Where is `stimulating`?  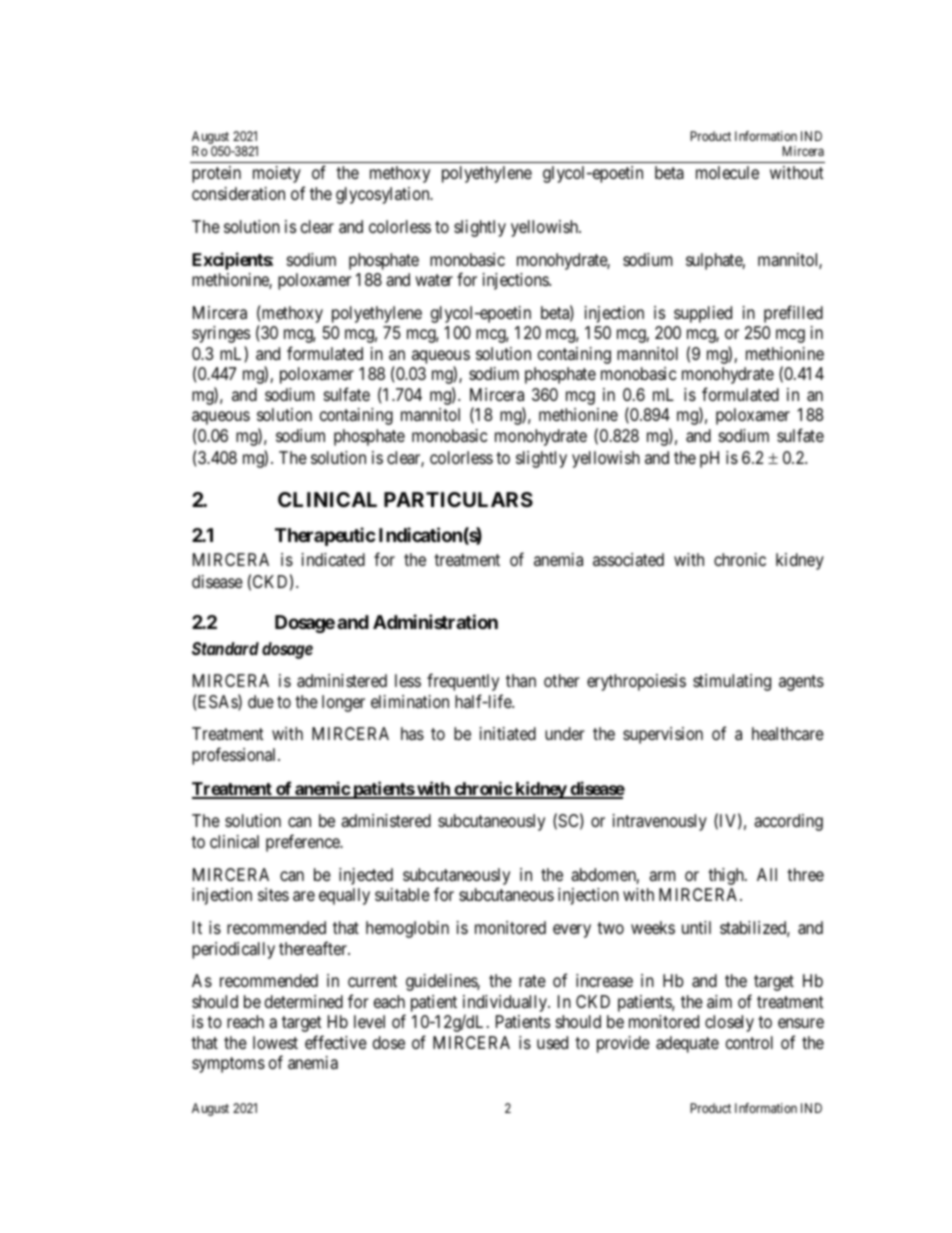 stimulating is located at coordinates (732, 682).
